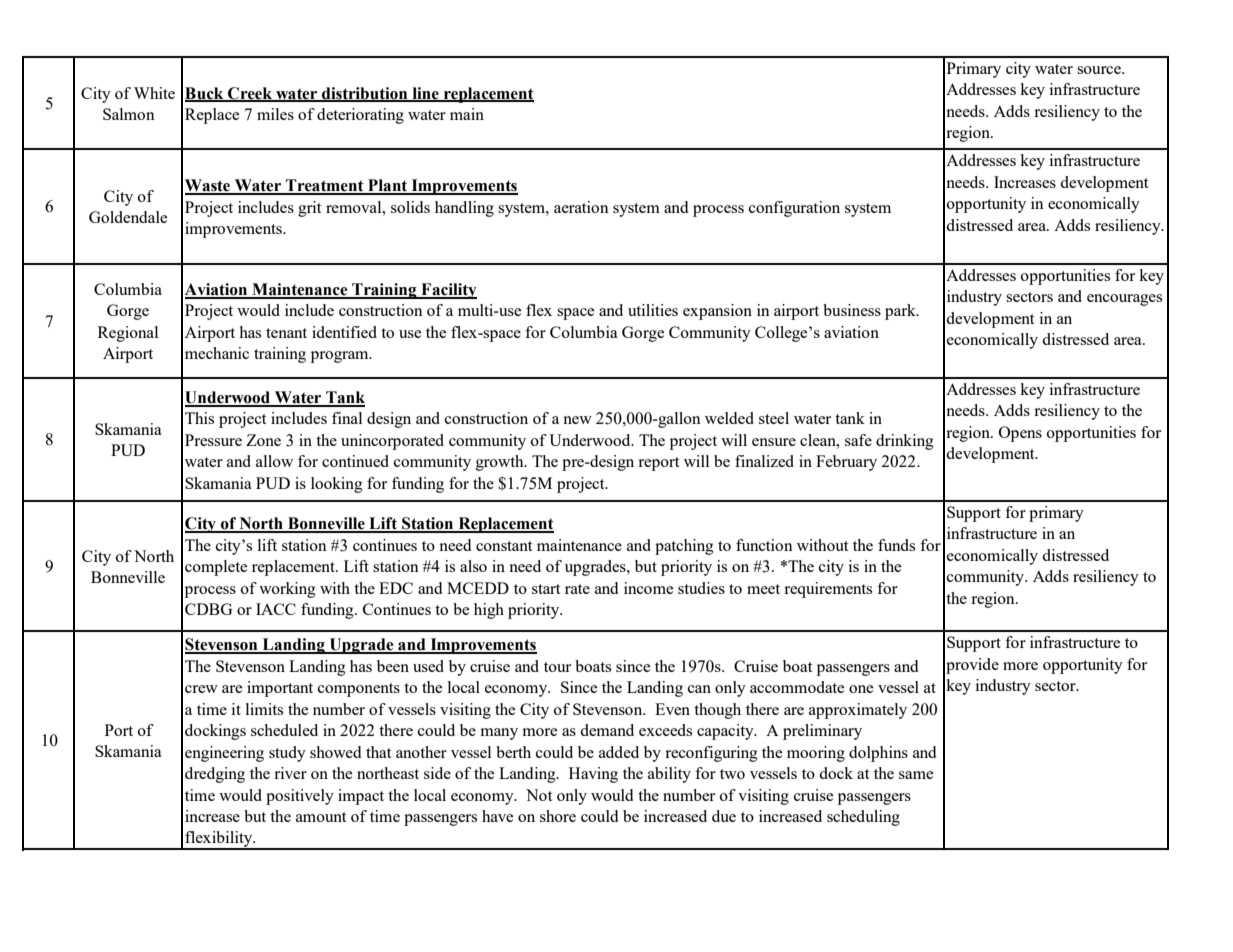 The image size is (1233, 952). I want to click on positively, so click(300, 797).
